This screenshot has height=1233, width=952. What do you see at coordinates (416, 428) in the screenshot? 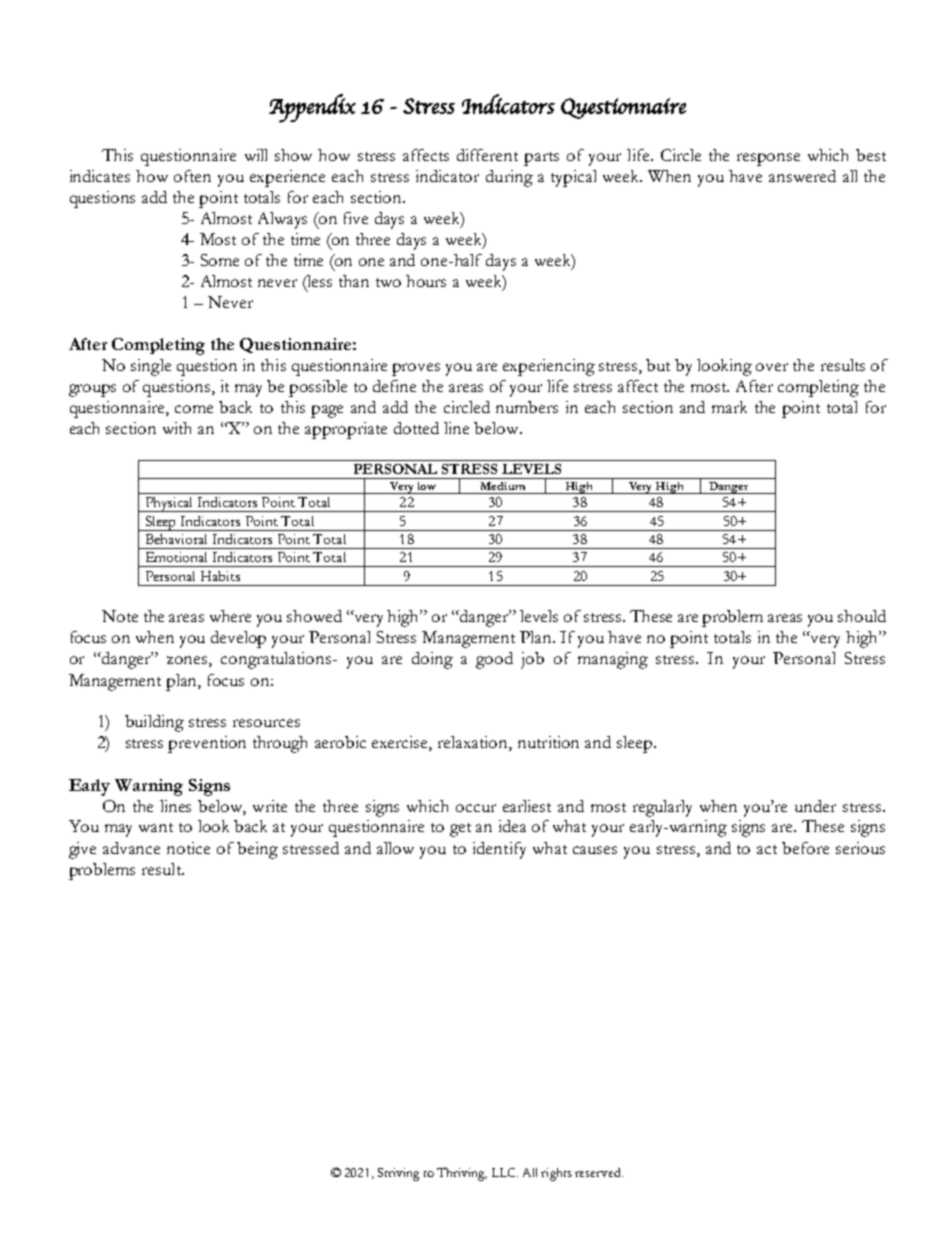
I see `dotted` at bounding box center [416, 428].
